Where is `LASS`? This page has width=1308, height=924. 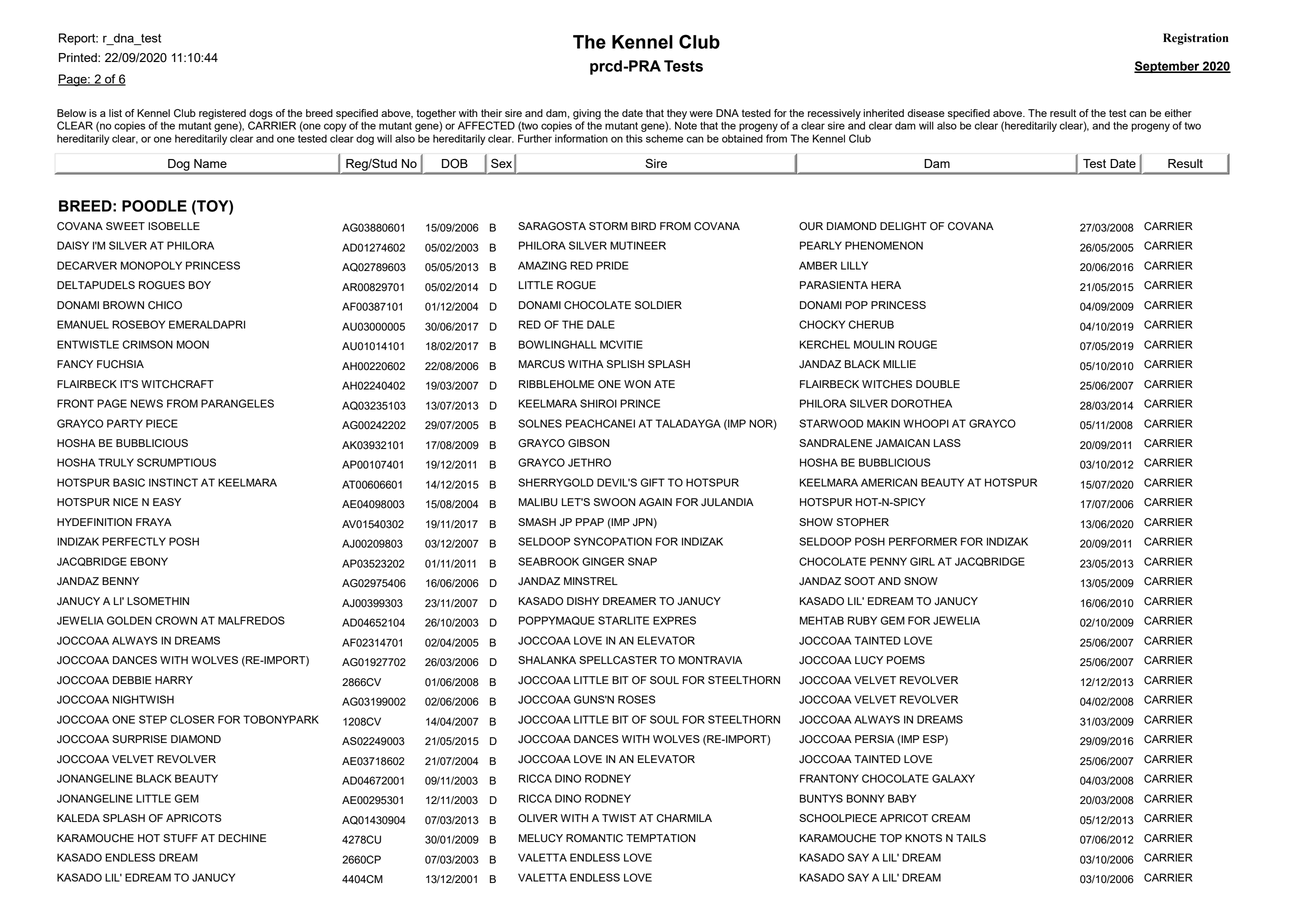
LASS is located at coordinates (947, 443).
